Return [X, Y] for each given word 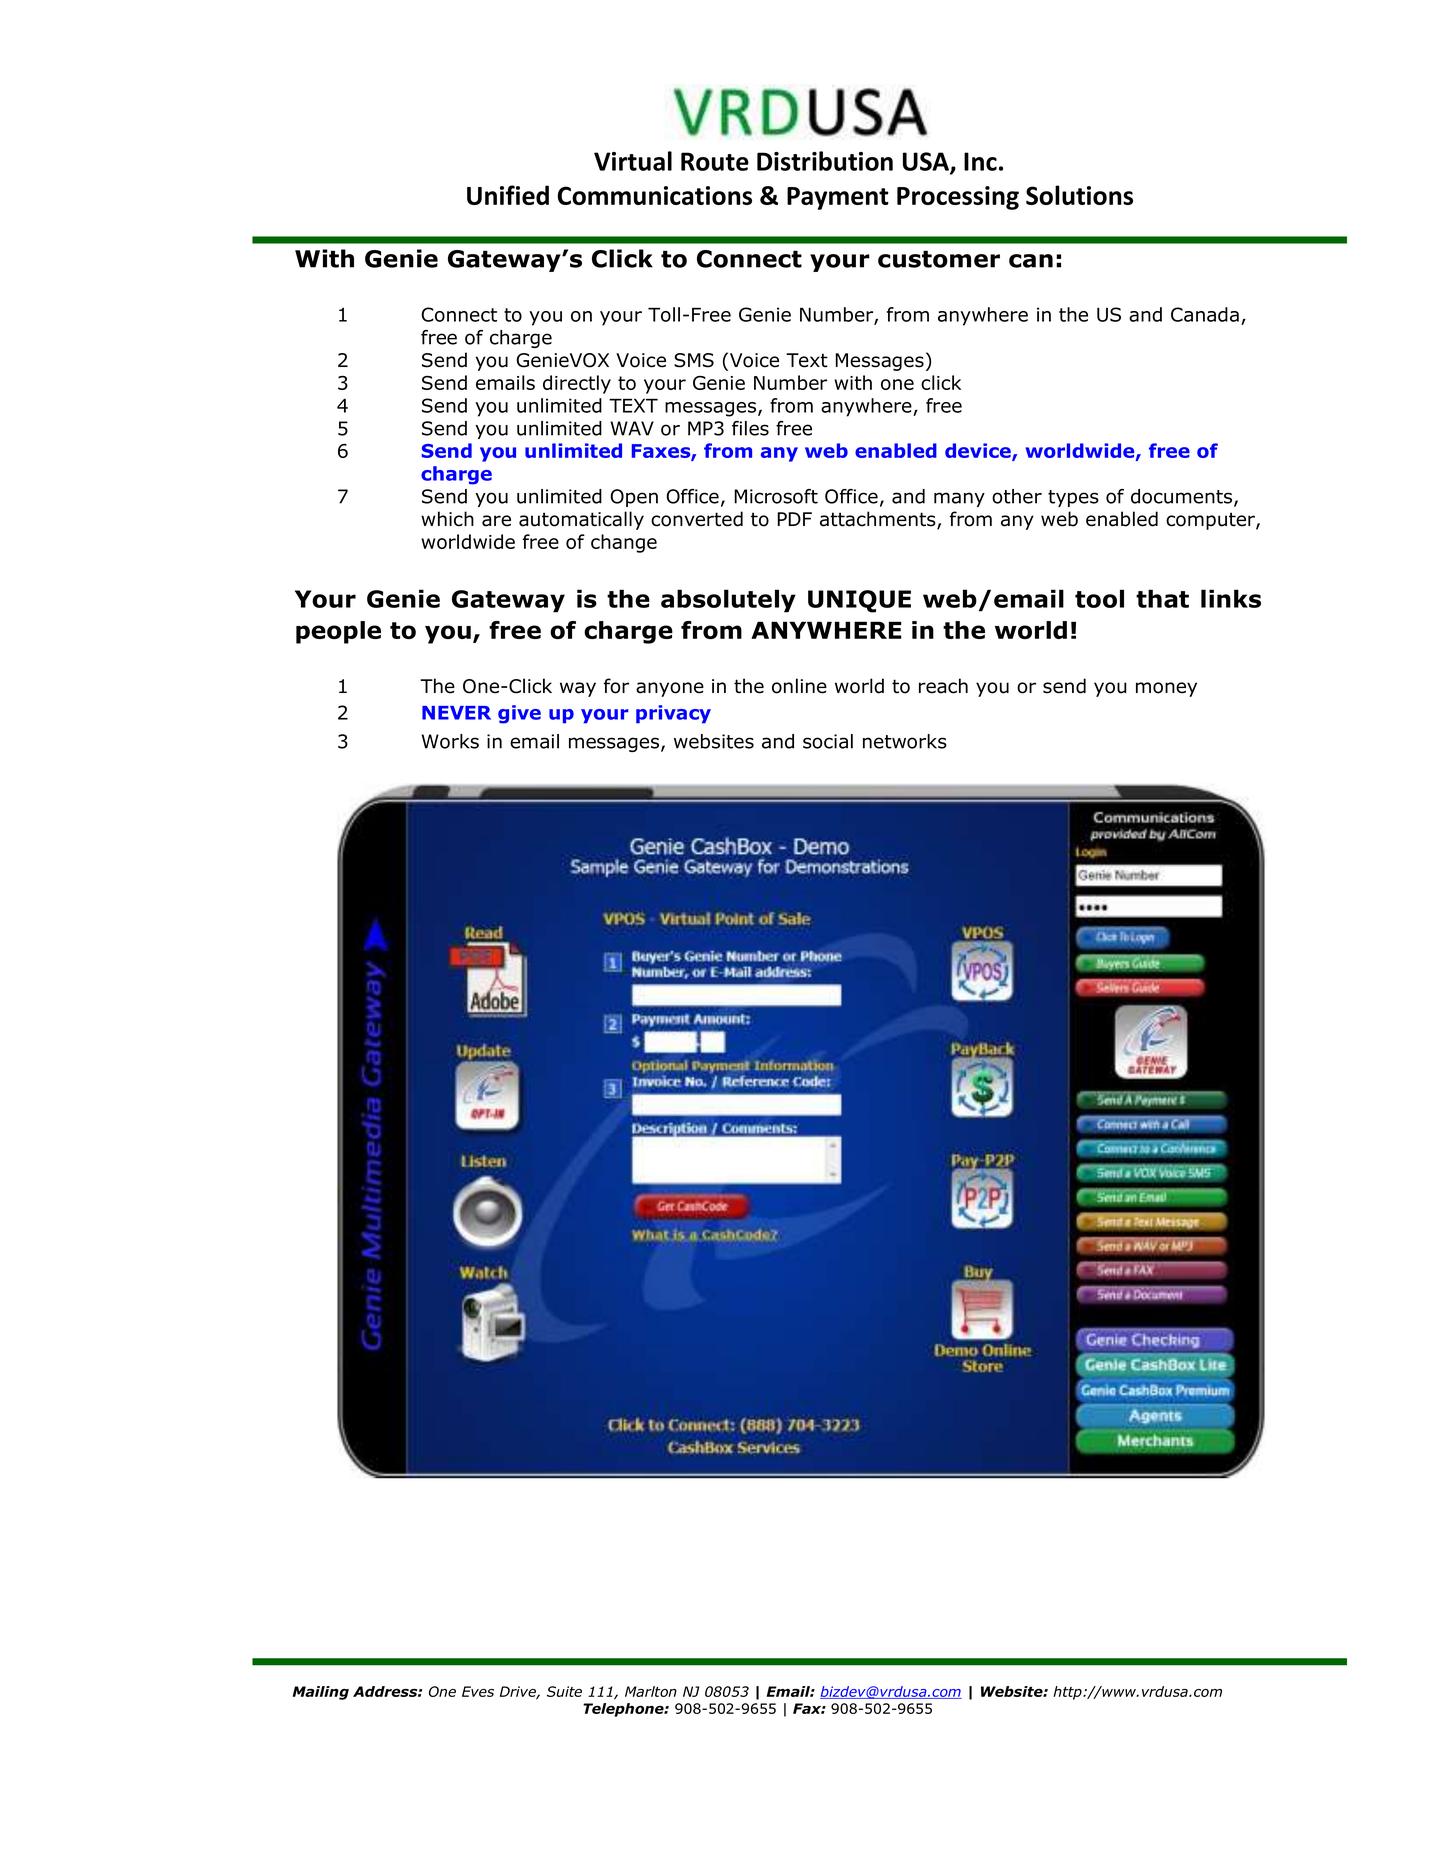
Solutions [1079, 195]
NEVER [456, 713]
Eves [478, 1691]
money [1166, 689]
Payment [838, 198]
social [828, 741]
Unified [508, 195]
